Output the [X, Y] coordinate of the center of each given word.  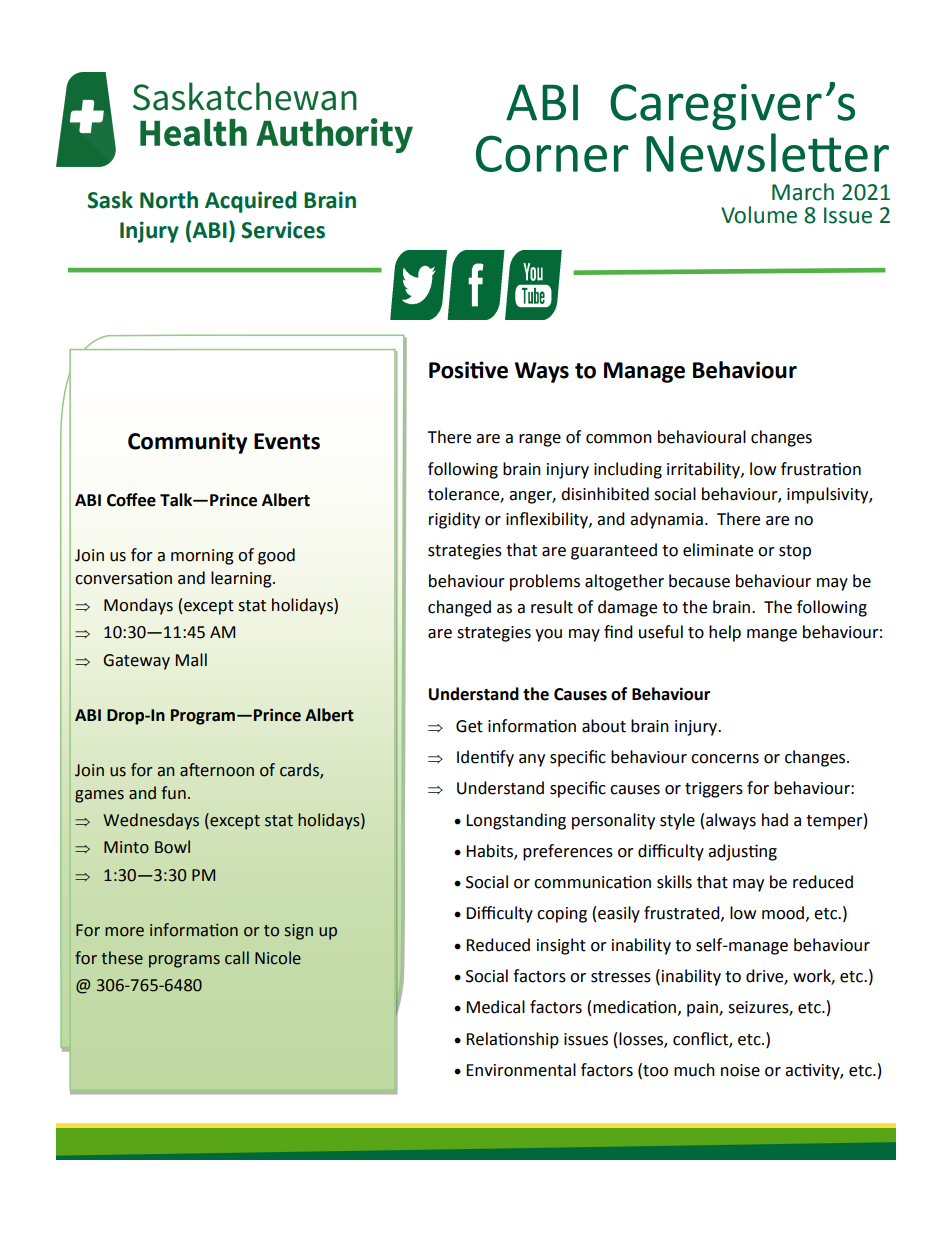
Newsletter [767, 152]
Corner [552, 153]
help [725, 633]
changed [459, 608]
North [169, 200]
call [237, 958]
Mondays [138, 606]
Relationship [512, 1040]
